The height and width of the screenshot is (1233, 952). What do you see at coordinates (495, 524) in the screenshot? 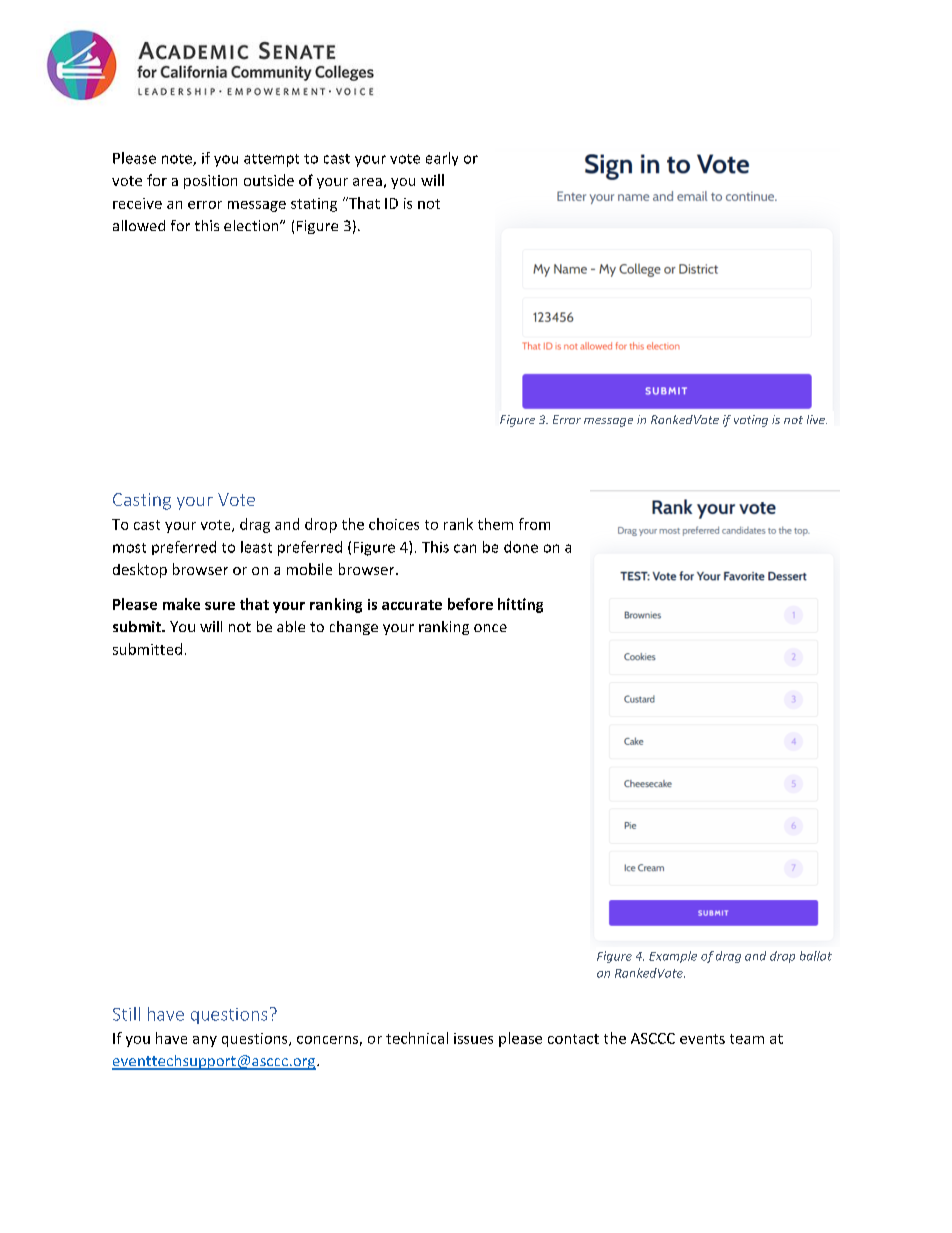
I see `them` at bounding box center [495, 524].
